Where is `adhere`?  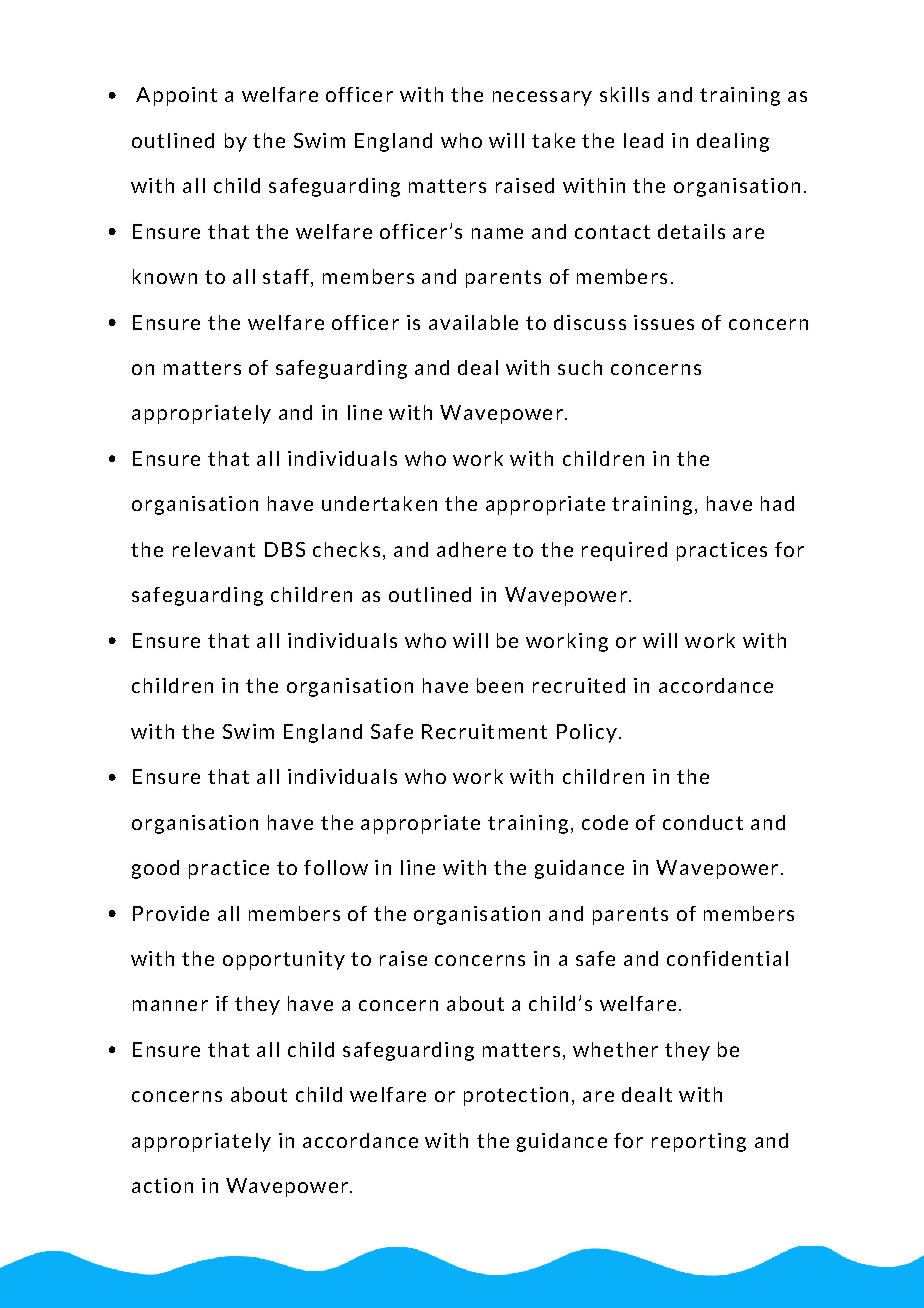 adhere is located at coordinates (471, 549).
